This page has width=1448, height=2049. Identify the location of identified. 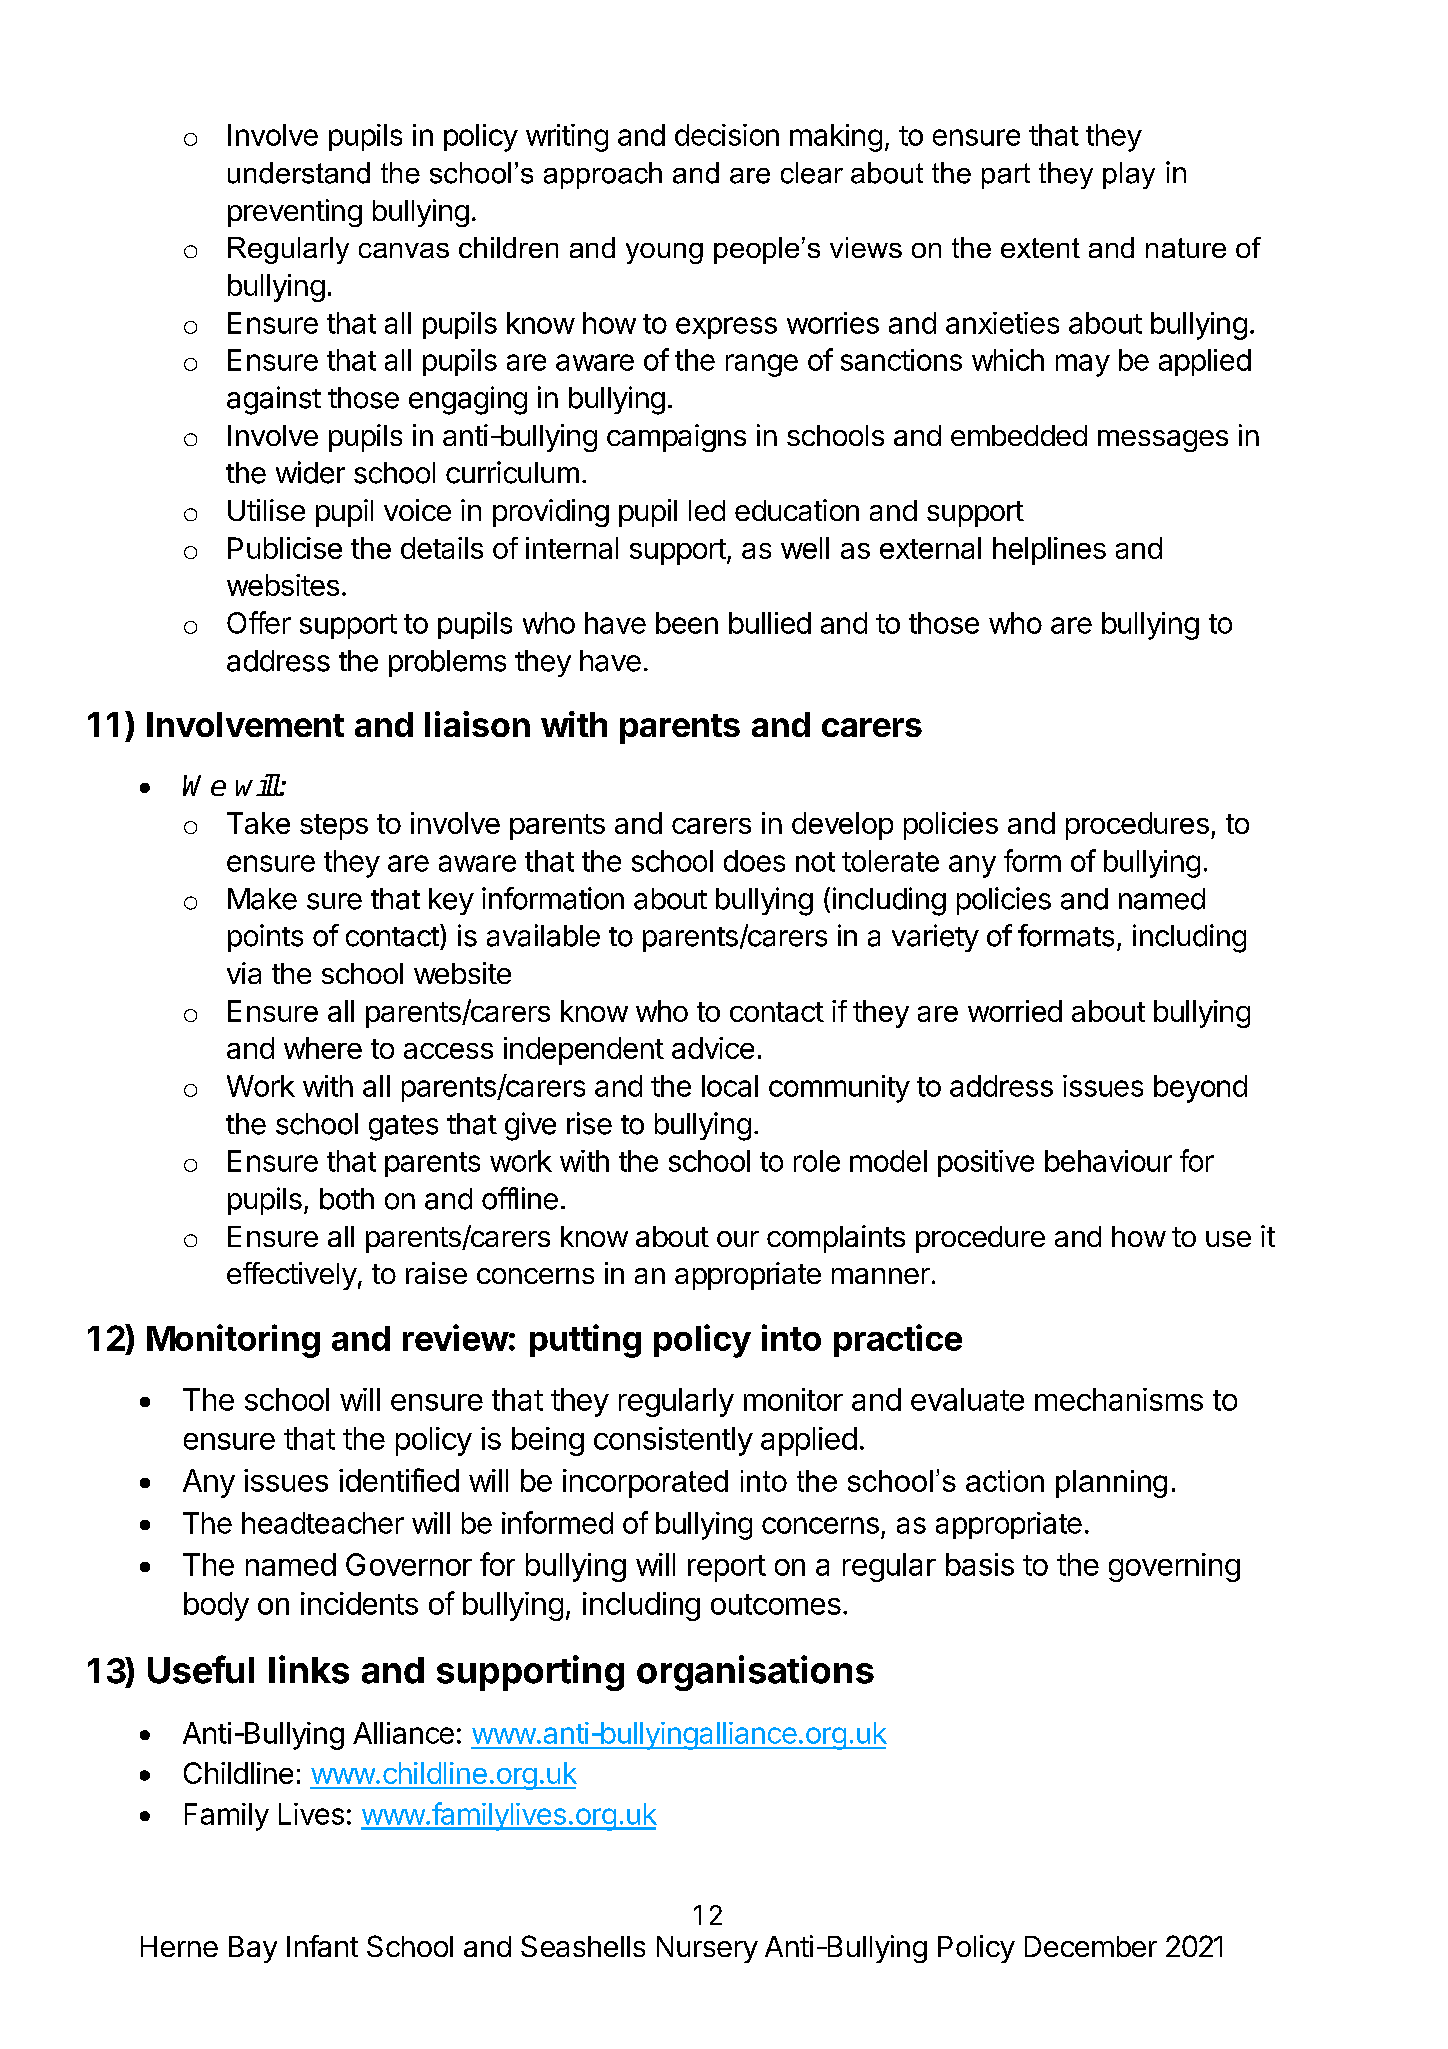
(399, 1480).
